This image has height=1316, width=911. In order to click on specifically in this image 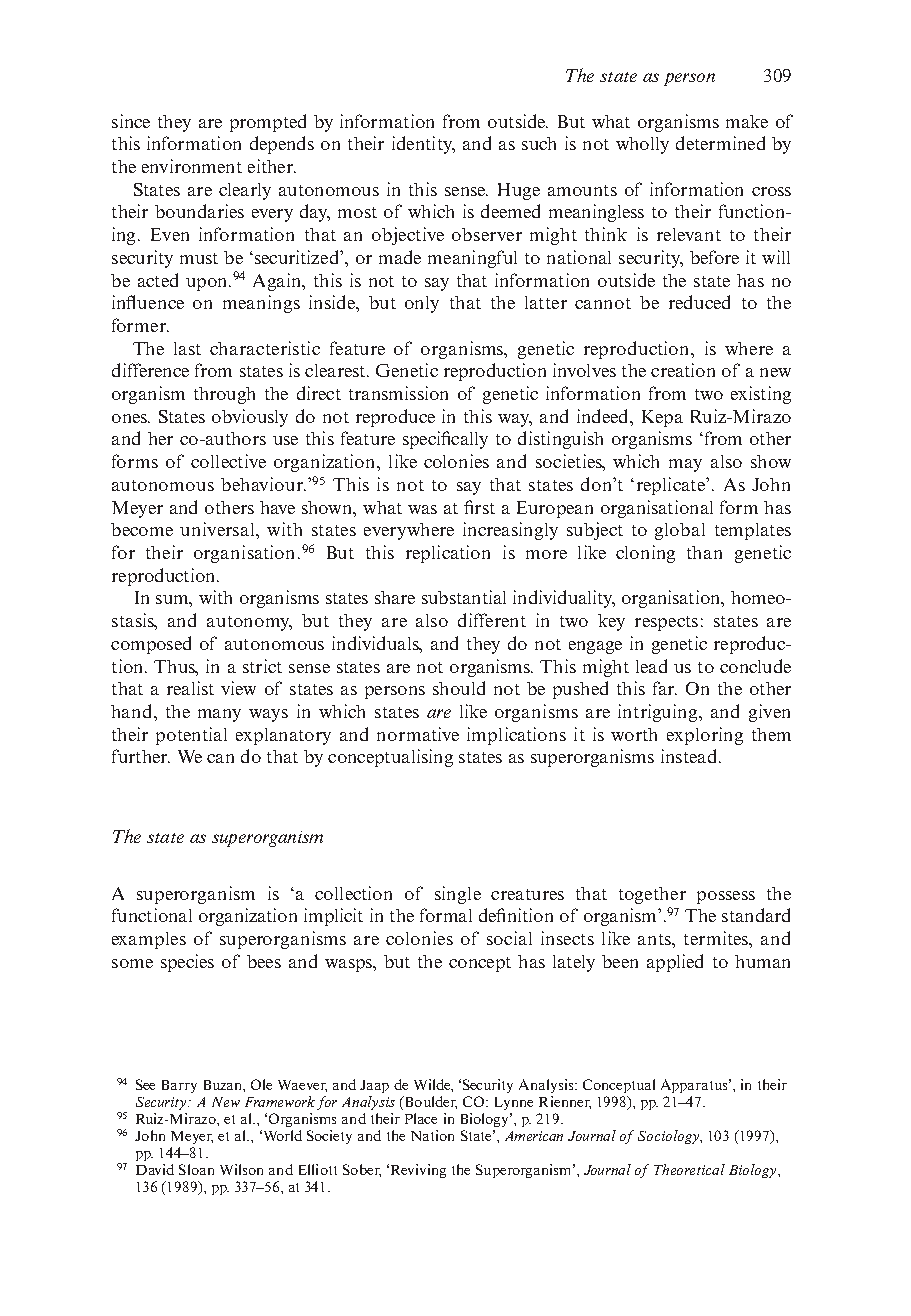, I will do `click(445, 440)`.
